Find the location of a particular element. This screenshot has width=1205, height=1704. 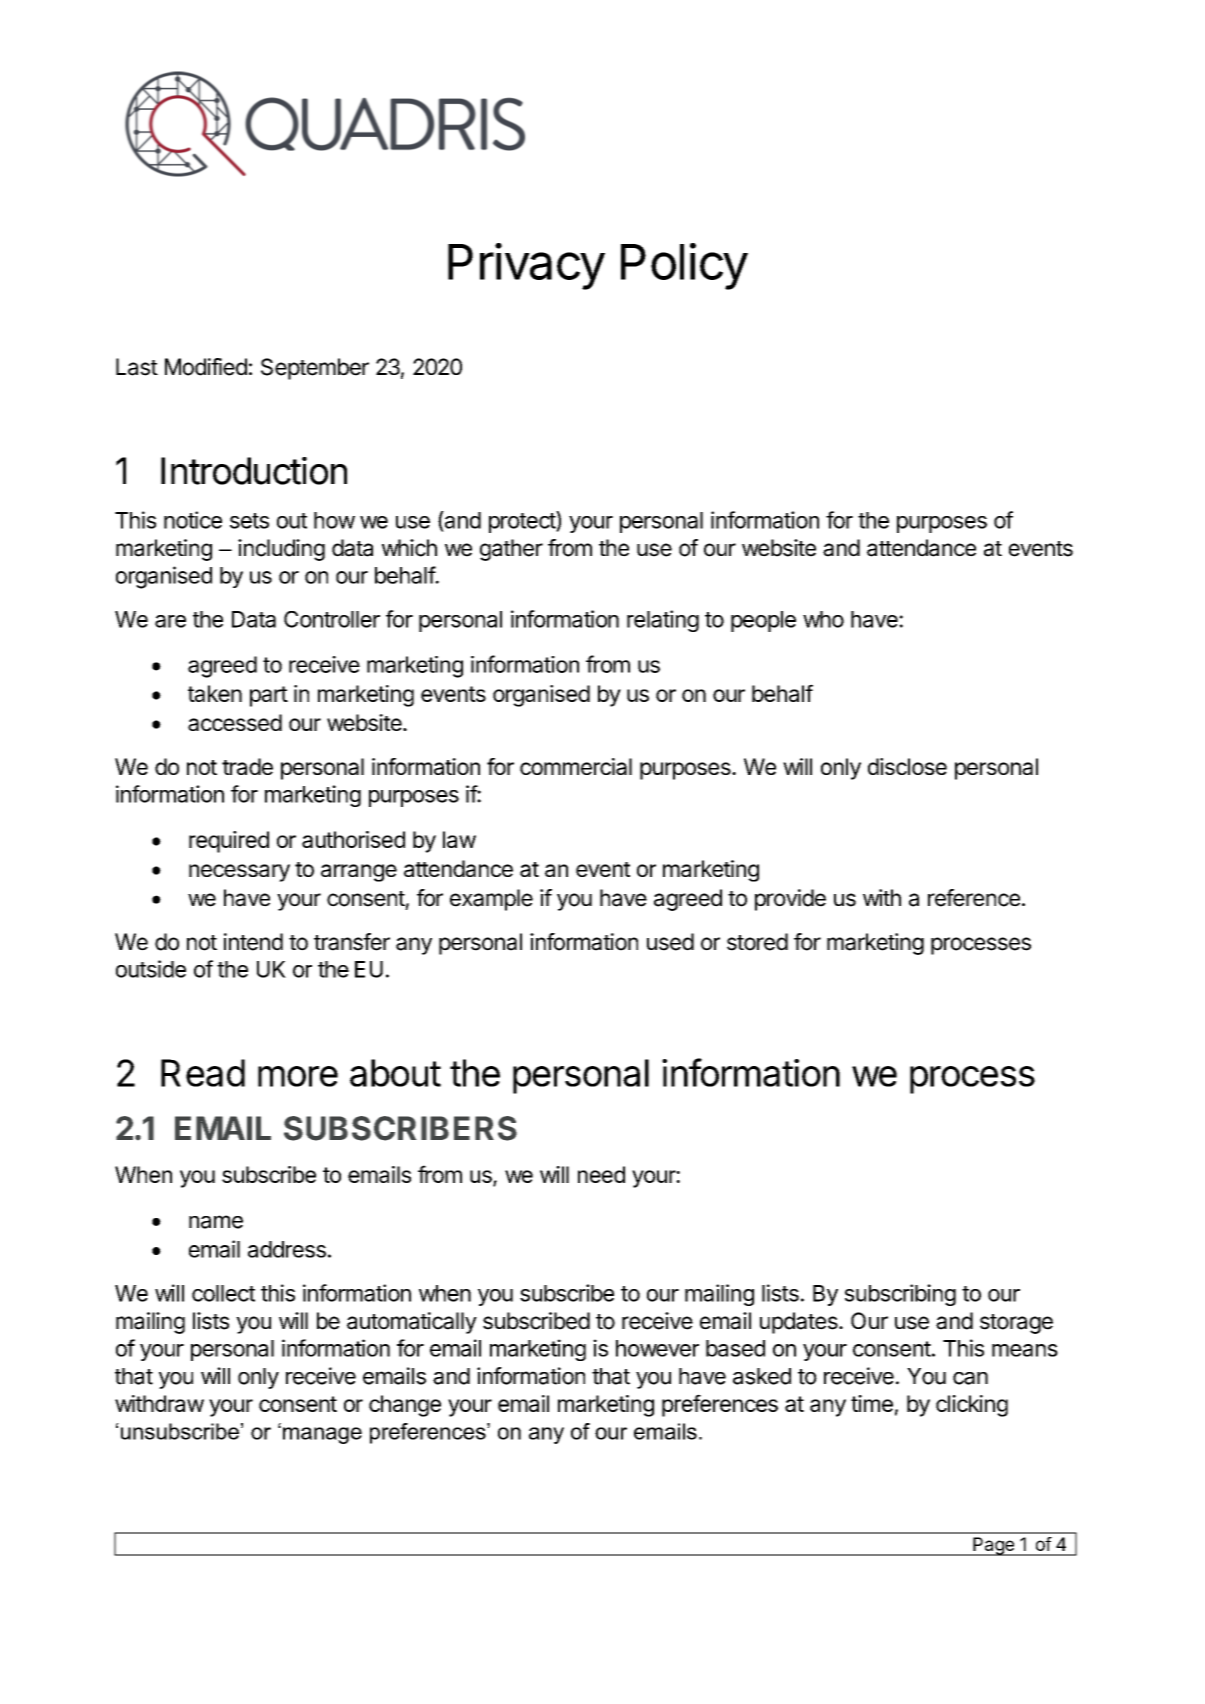

protect is located at coordinates (523, 522).
